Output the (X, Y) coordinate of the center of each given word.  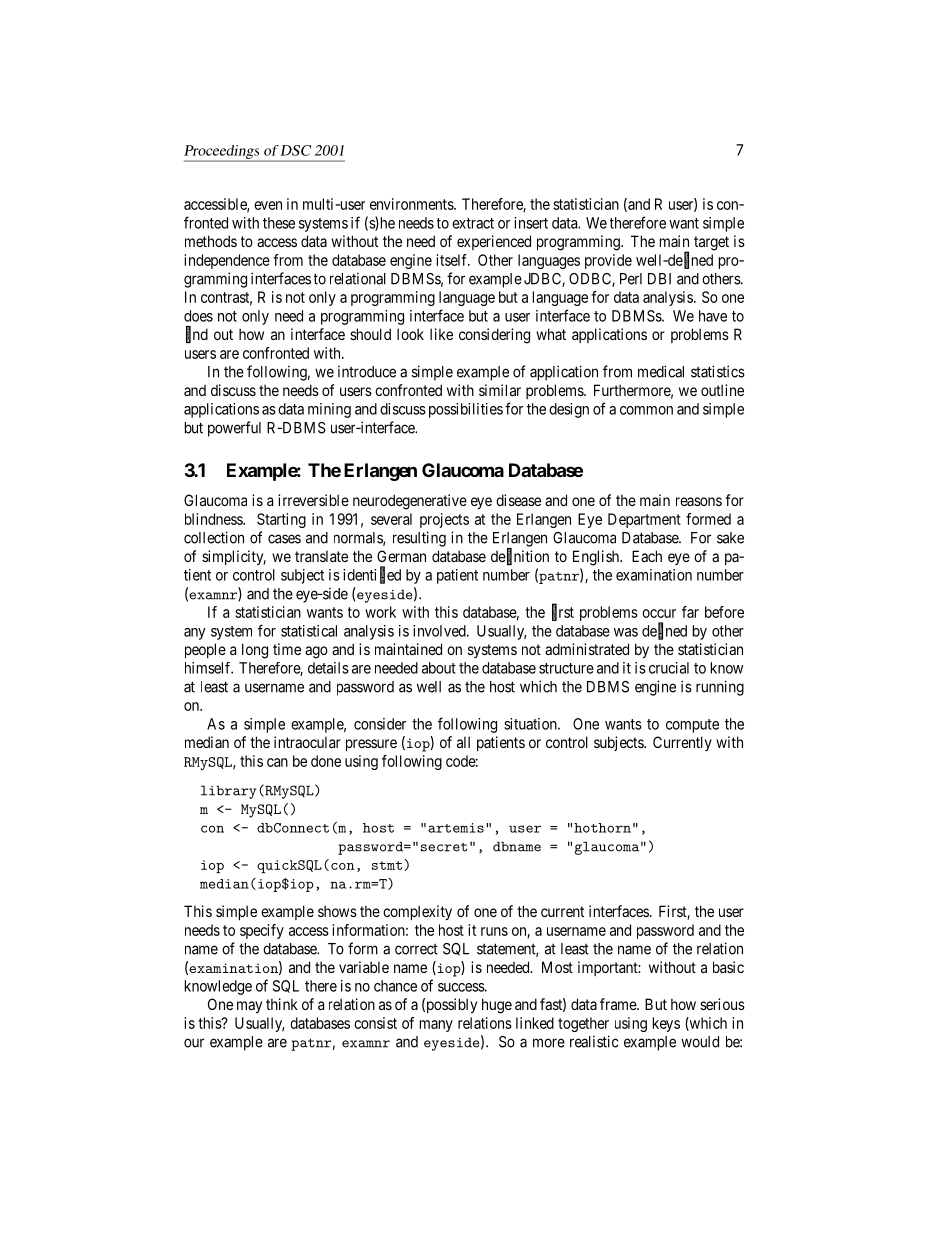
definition (520, 557)
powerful (234, 429)
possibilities (466, 410)
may (249, 1007)
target (711, 243)
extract (473, 223)
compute (692, 726)
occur (659, 613)
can (277, 762)
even (268, 205)
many (436, 1026)
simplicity (234, 557)
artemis (456, 828)
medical (661, 371)
